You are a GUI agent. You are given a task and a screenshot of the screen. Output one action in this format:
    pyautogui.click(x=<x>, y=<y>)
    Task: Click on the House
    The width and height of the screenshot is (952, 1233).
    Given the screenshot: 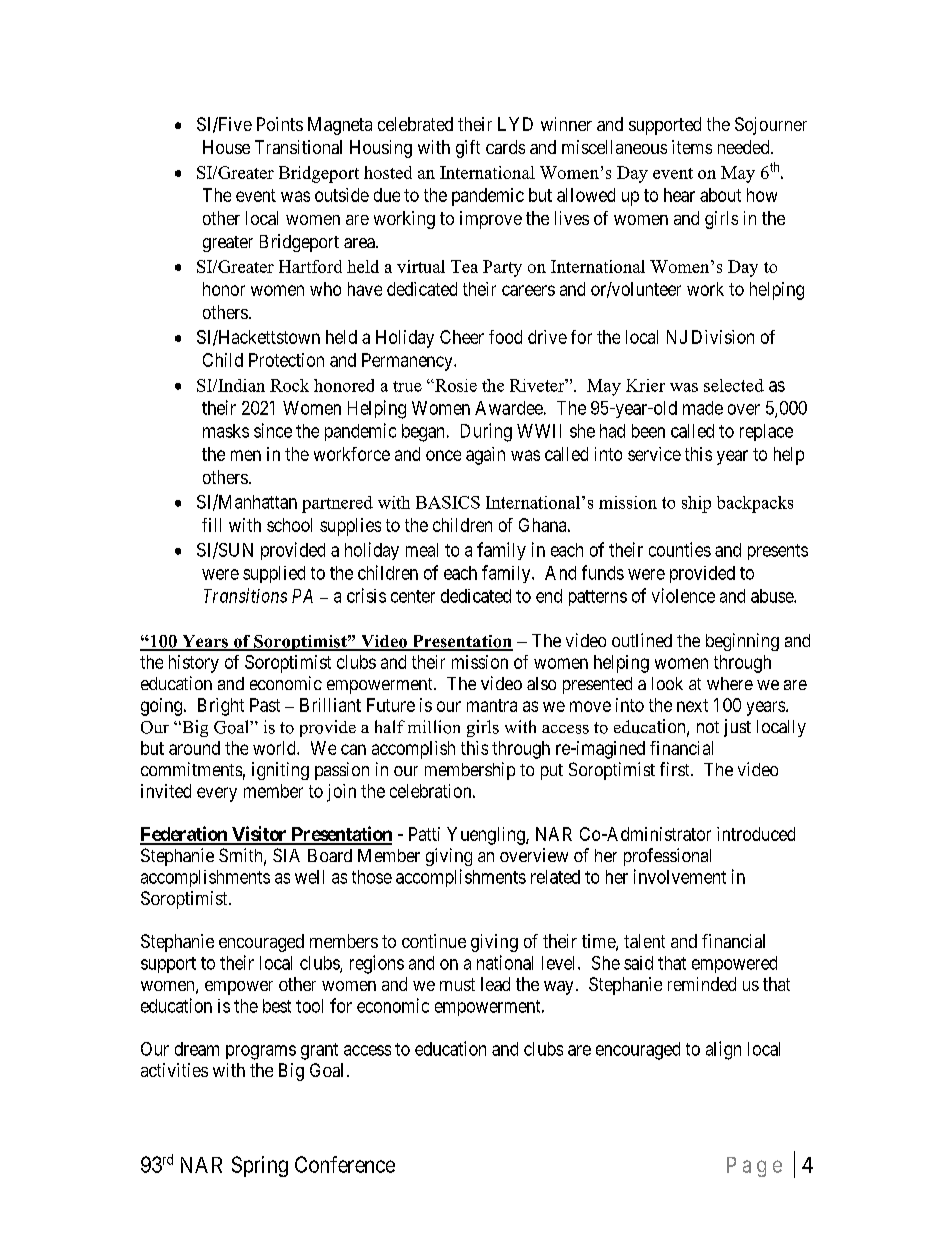 What is the action you would take?
    pyautogui.click(x=226, y=147)
